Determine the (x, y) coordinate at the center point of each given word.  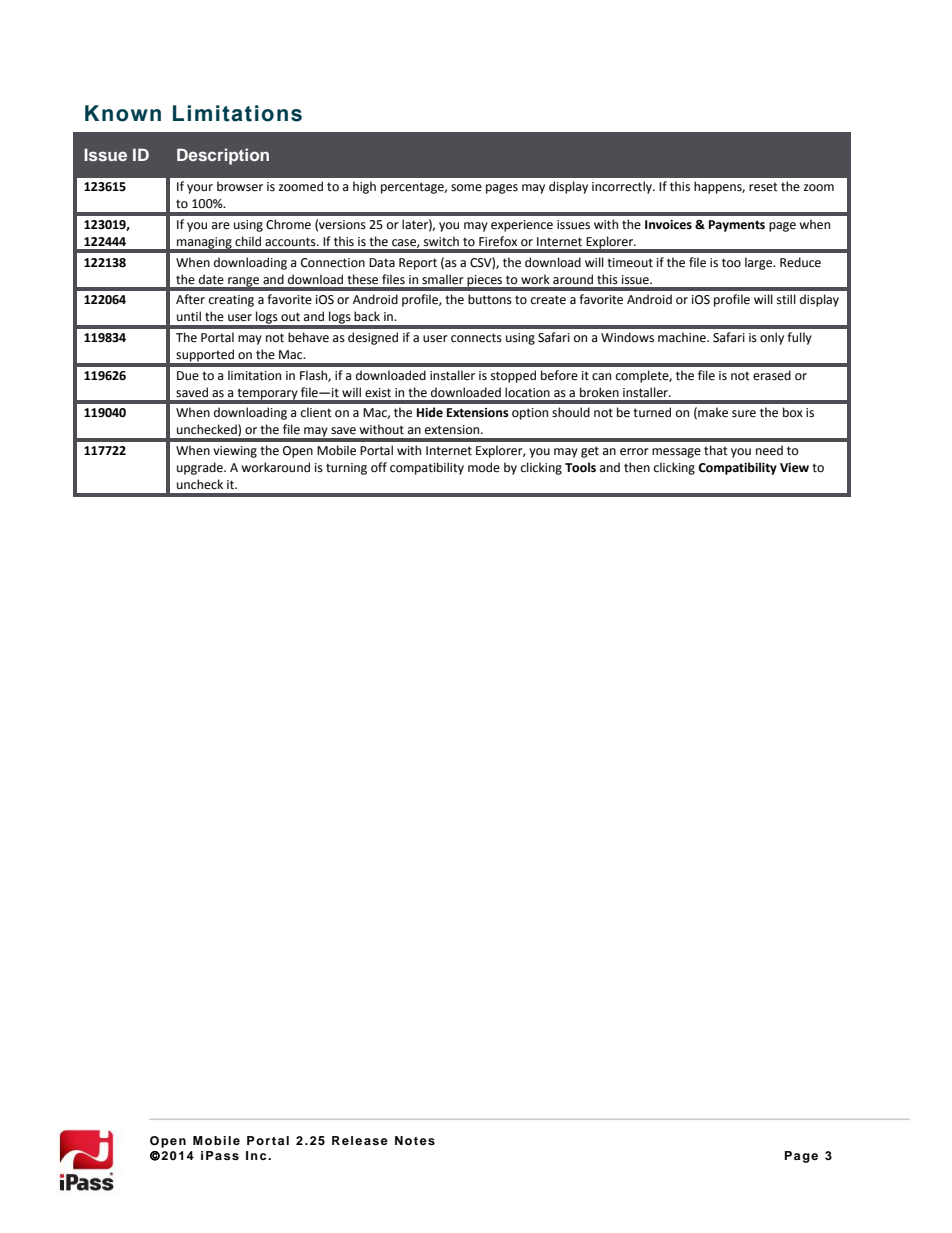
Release (360, 1140)
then (637, 467)
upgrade (201, 468)
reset (763, 187)
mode (484, 467)
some (466, 188)
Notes (415, 1140)
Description (223, 156)
